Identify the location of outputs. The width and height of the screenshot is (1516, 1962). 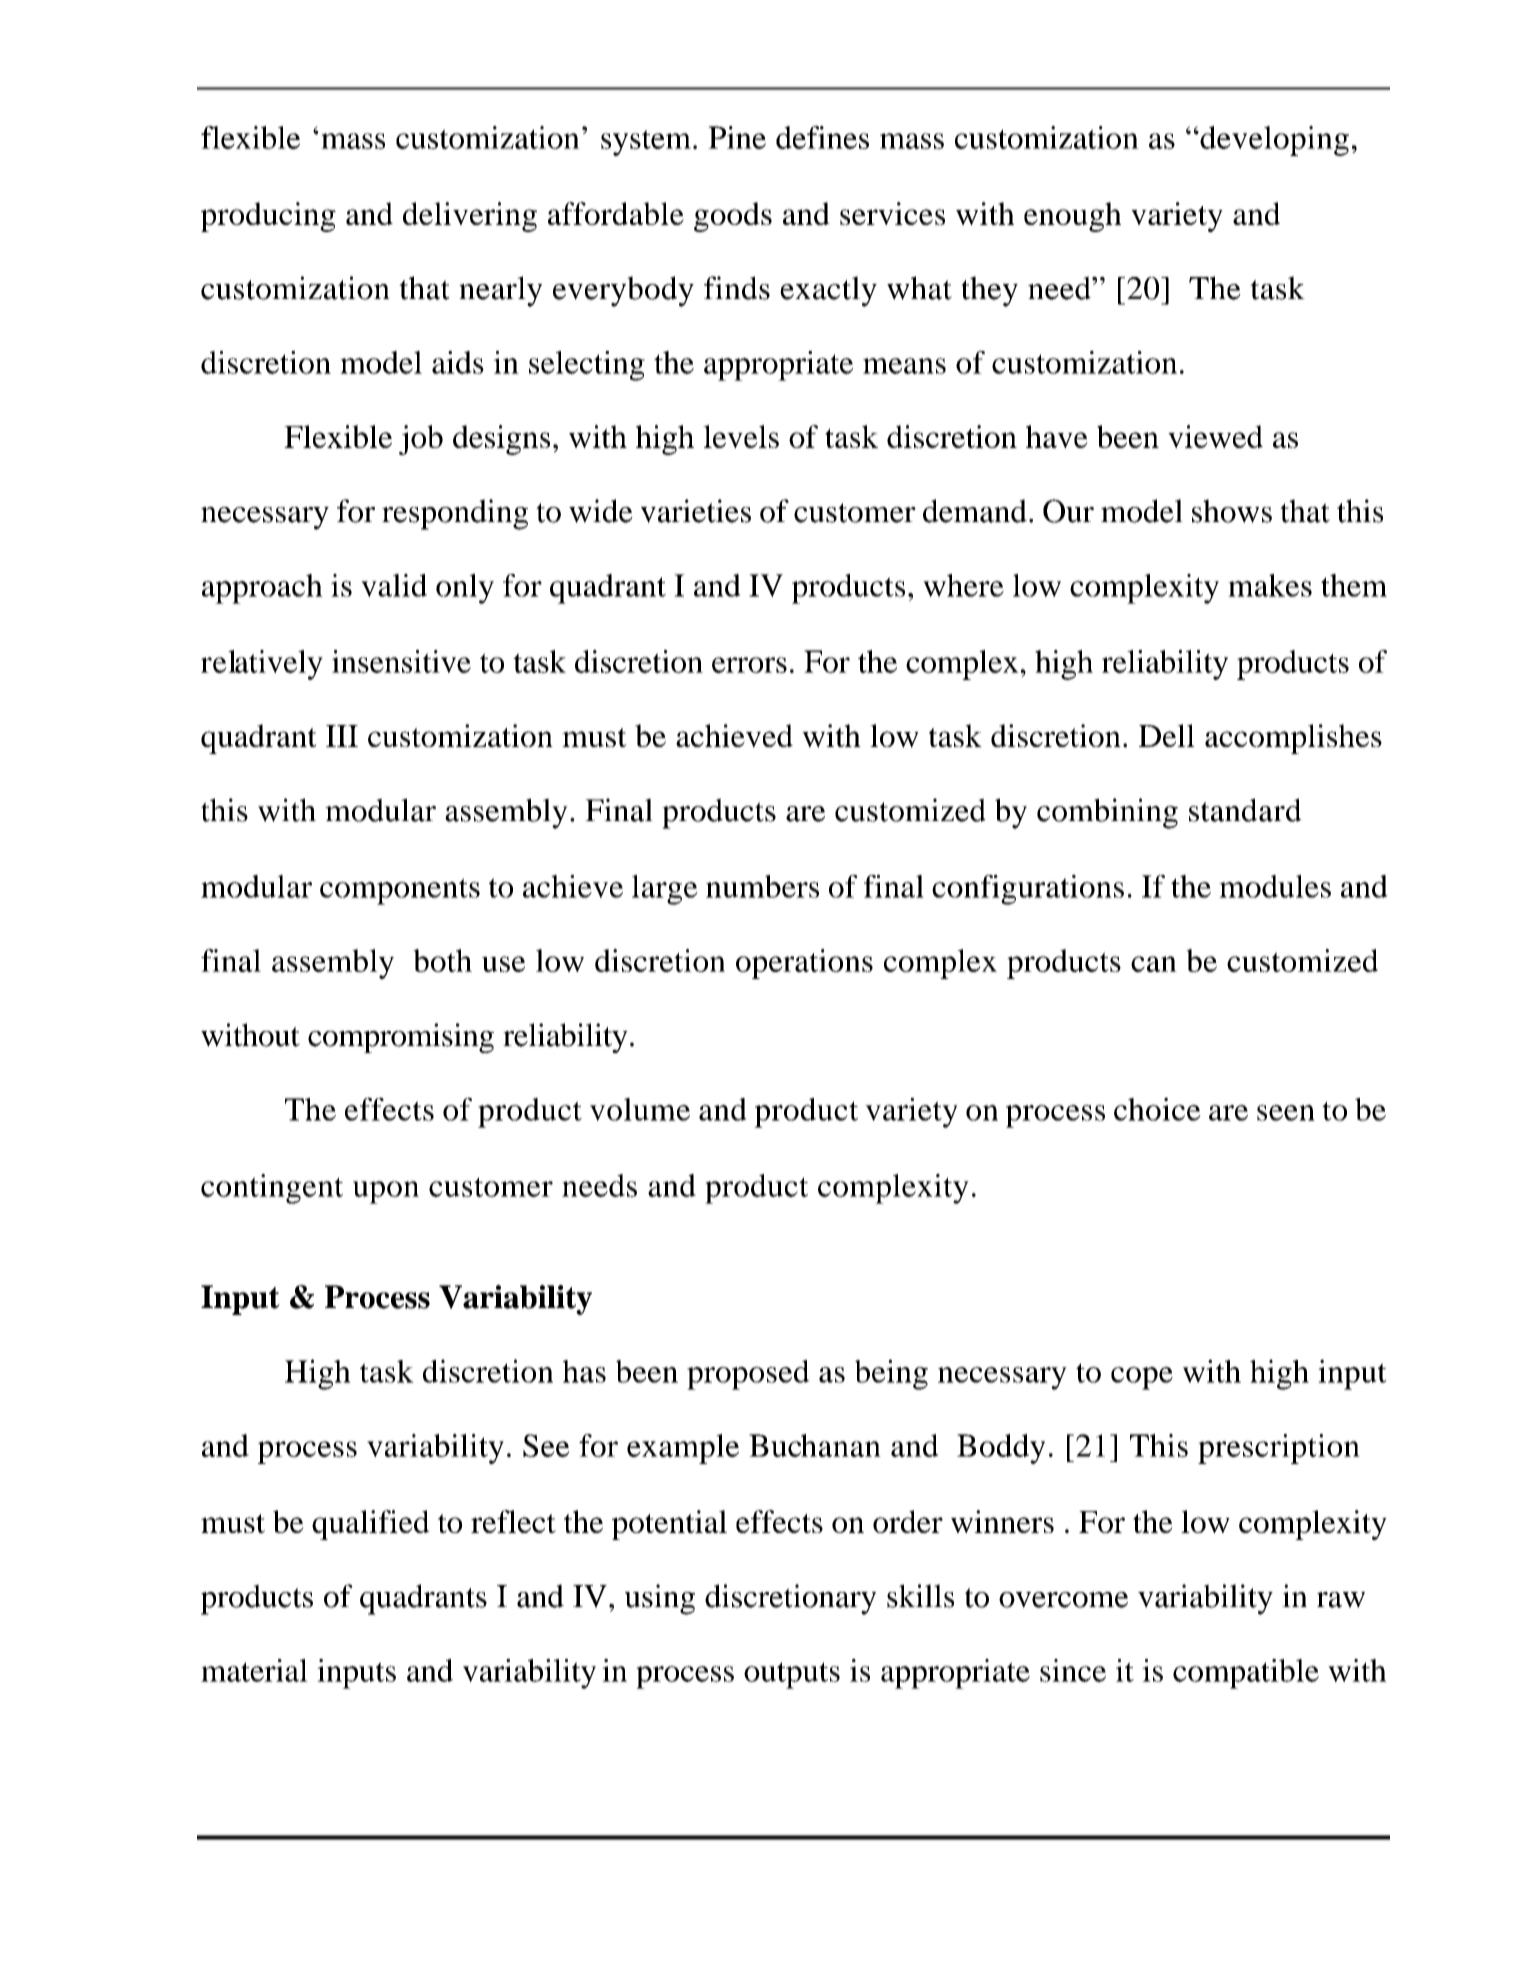
(792, 1675).
